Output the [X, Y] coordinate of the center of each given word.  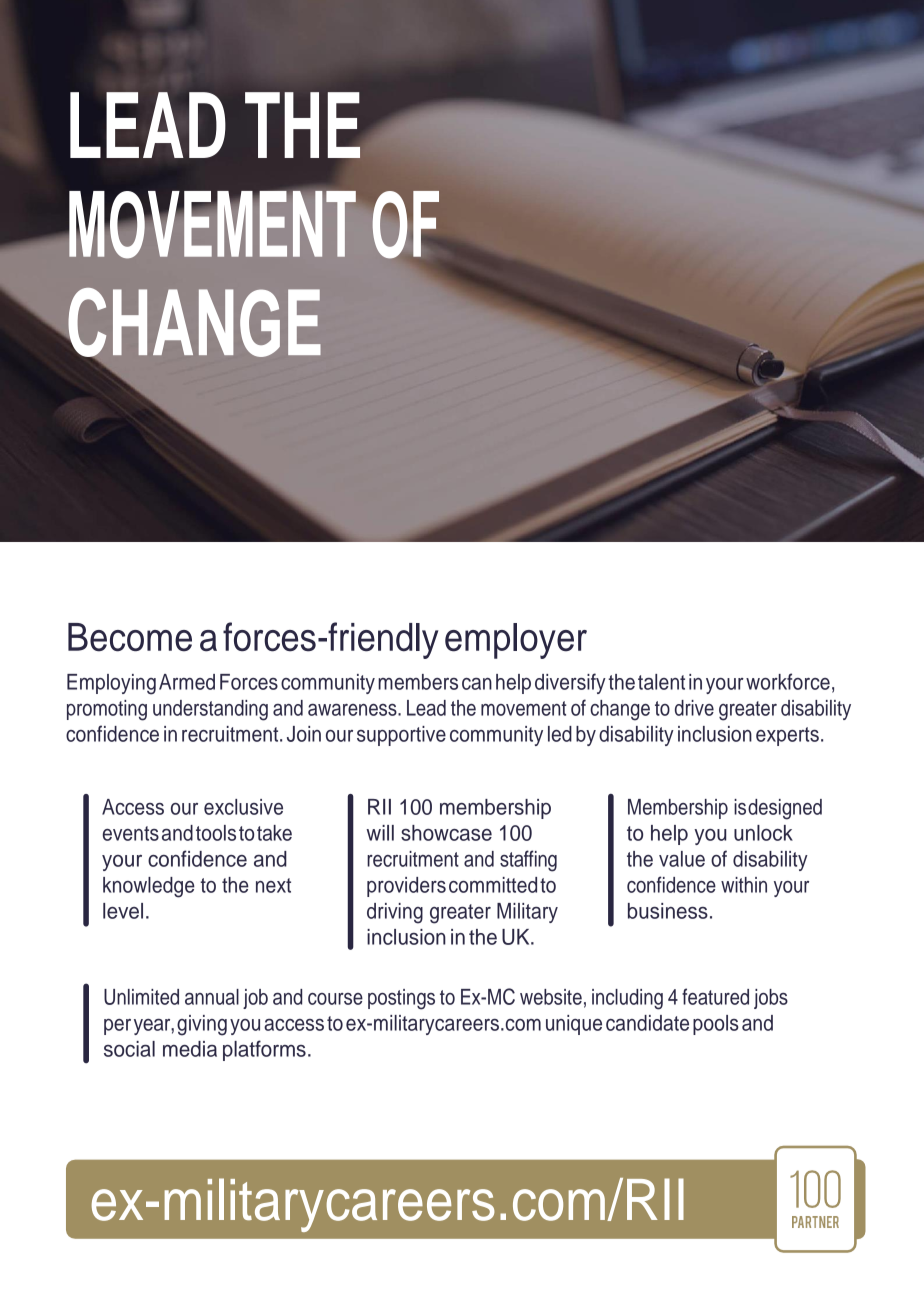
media [190, 1049]
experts [787, 736]
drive [694, 708]
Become [130, 637]
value [682, 859]
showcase [446, 833]
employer [516, 641]
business [668, 911]
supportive [401, 736]
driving [395, 913]
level [123, 911]
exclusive [243, 807]
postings [401, 999]
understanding [210, 710]
